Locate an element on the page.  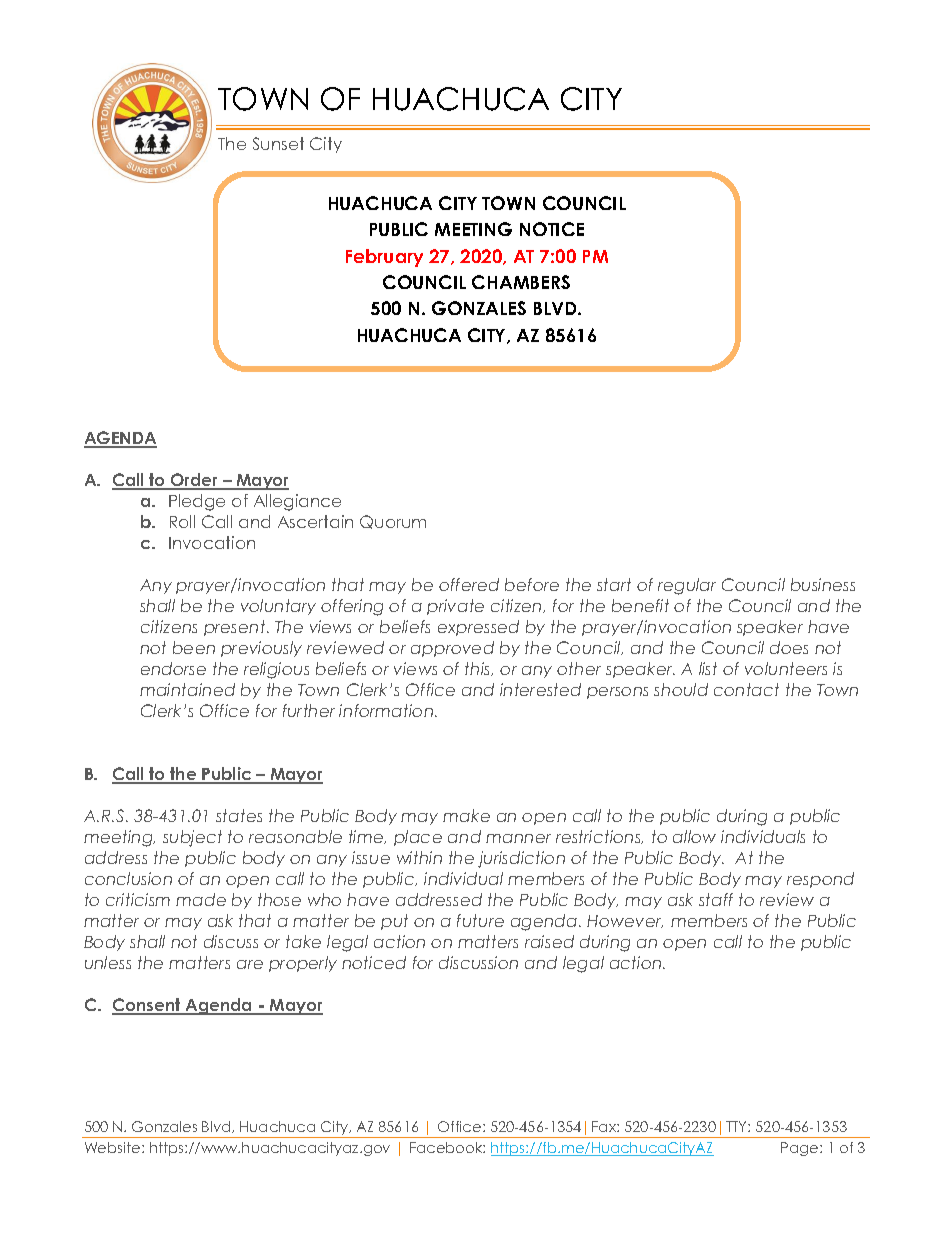
CHAMBERS is located at coordinates (521, 282).
